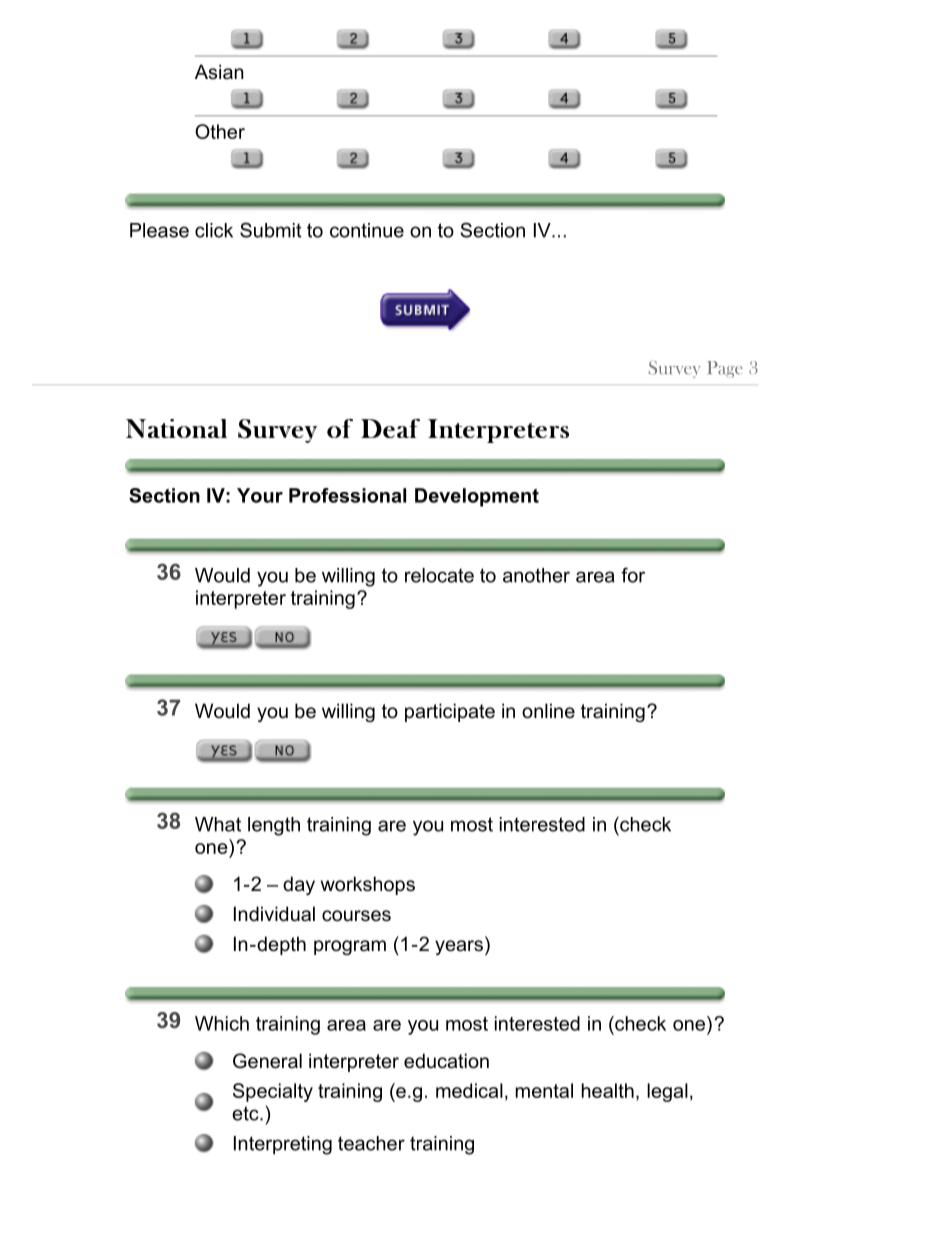 This image has width=952, height=1233. What do you see at coordinates (176, 428) in the image?
I see `National` at bounding box center [176, 428].
